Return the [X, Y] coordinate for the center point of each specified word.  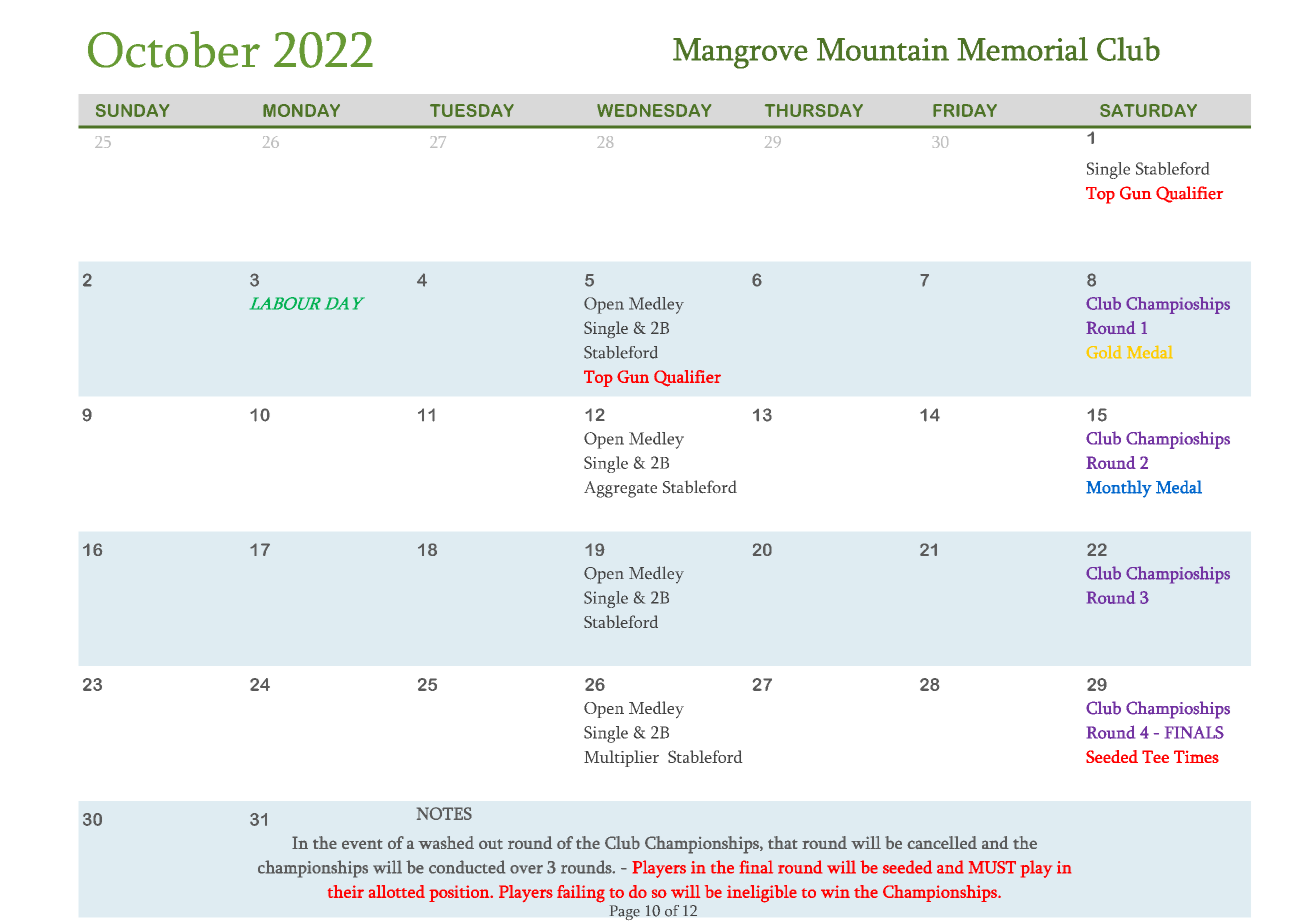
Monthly [1119, 489]
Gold [1104, 352]
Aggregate [620, 489]
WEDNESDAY [654, 110]
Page [625, 912]
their [346, 891]
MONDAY [301, 110]
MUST [992, 867]
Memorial [1022, 49]
